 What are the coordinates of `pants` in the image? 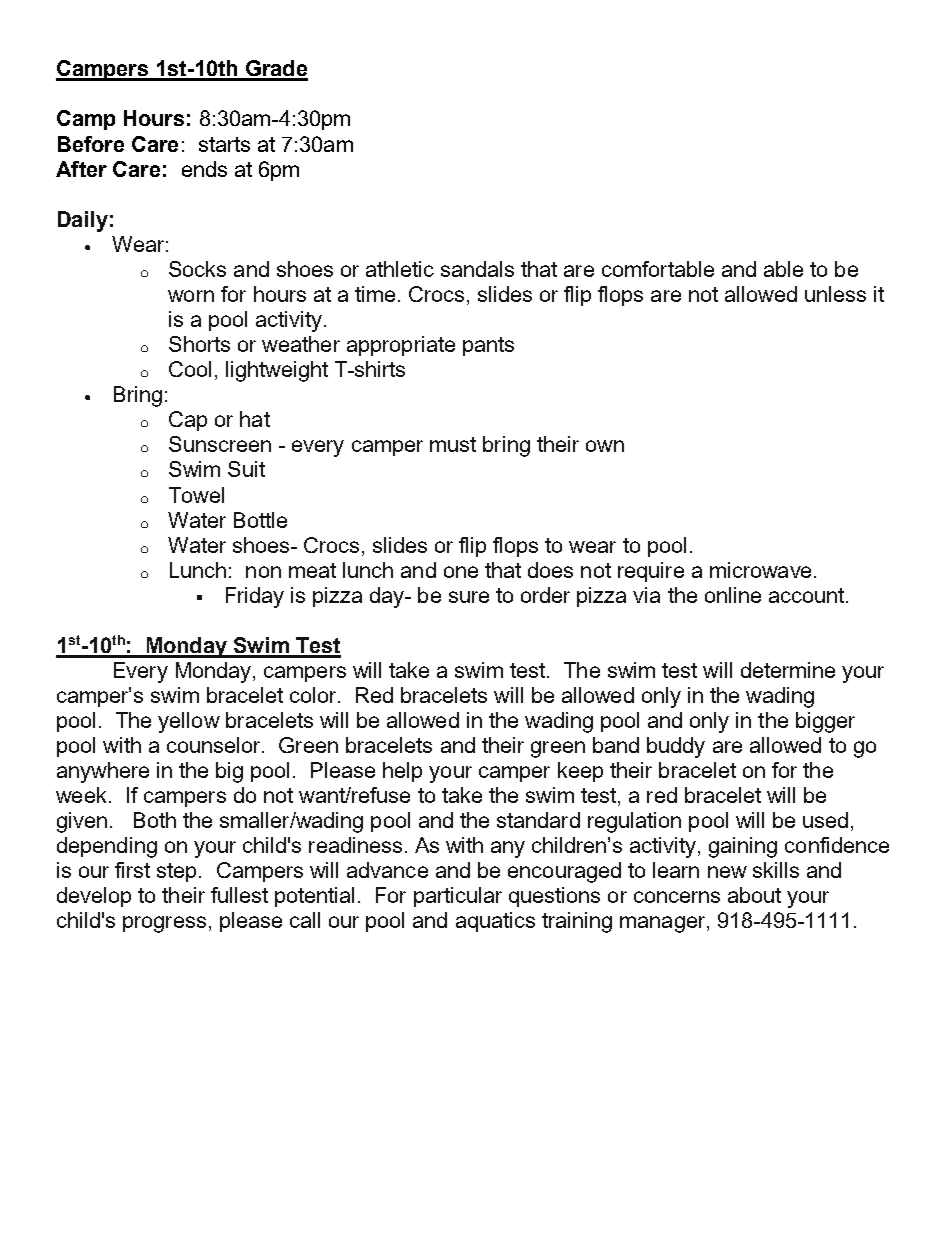 It's located at (488, 346).
